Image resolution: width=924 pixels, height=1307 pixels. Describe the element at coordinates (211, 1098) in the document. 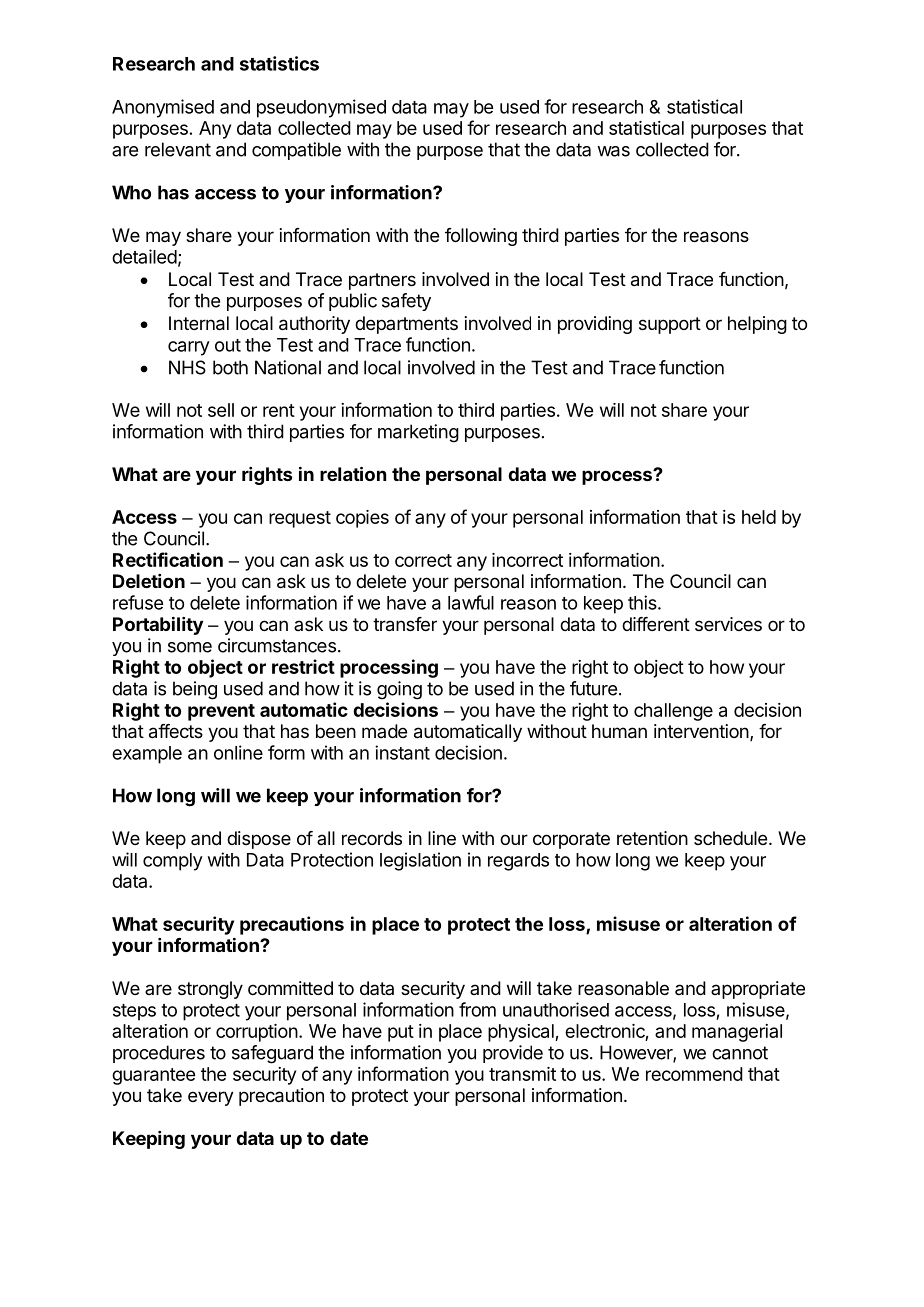

I see `every` at that location.
